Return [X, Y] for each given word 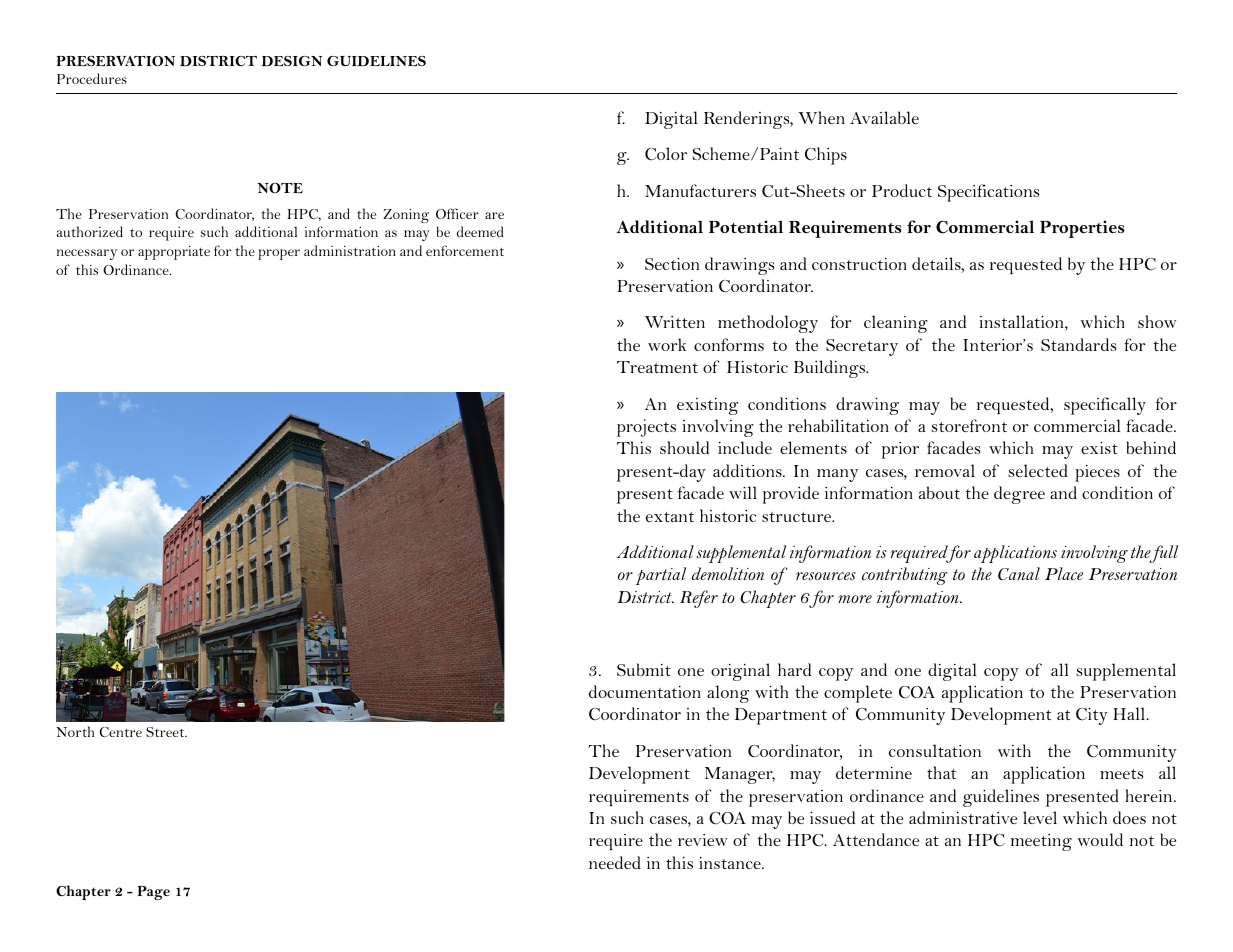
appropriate [174, 253]
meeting [1041, 842]
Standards [1078, 344]
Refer [699, 599]
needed [615, 862]
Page [154, 893]
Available [884, 117]
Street [166, 732]
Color [666, 154]
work [667, 344]
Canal [1019, 573]
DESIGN [292, 61]
